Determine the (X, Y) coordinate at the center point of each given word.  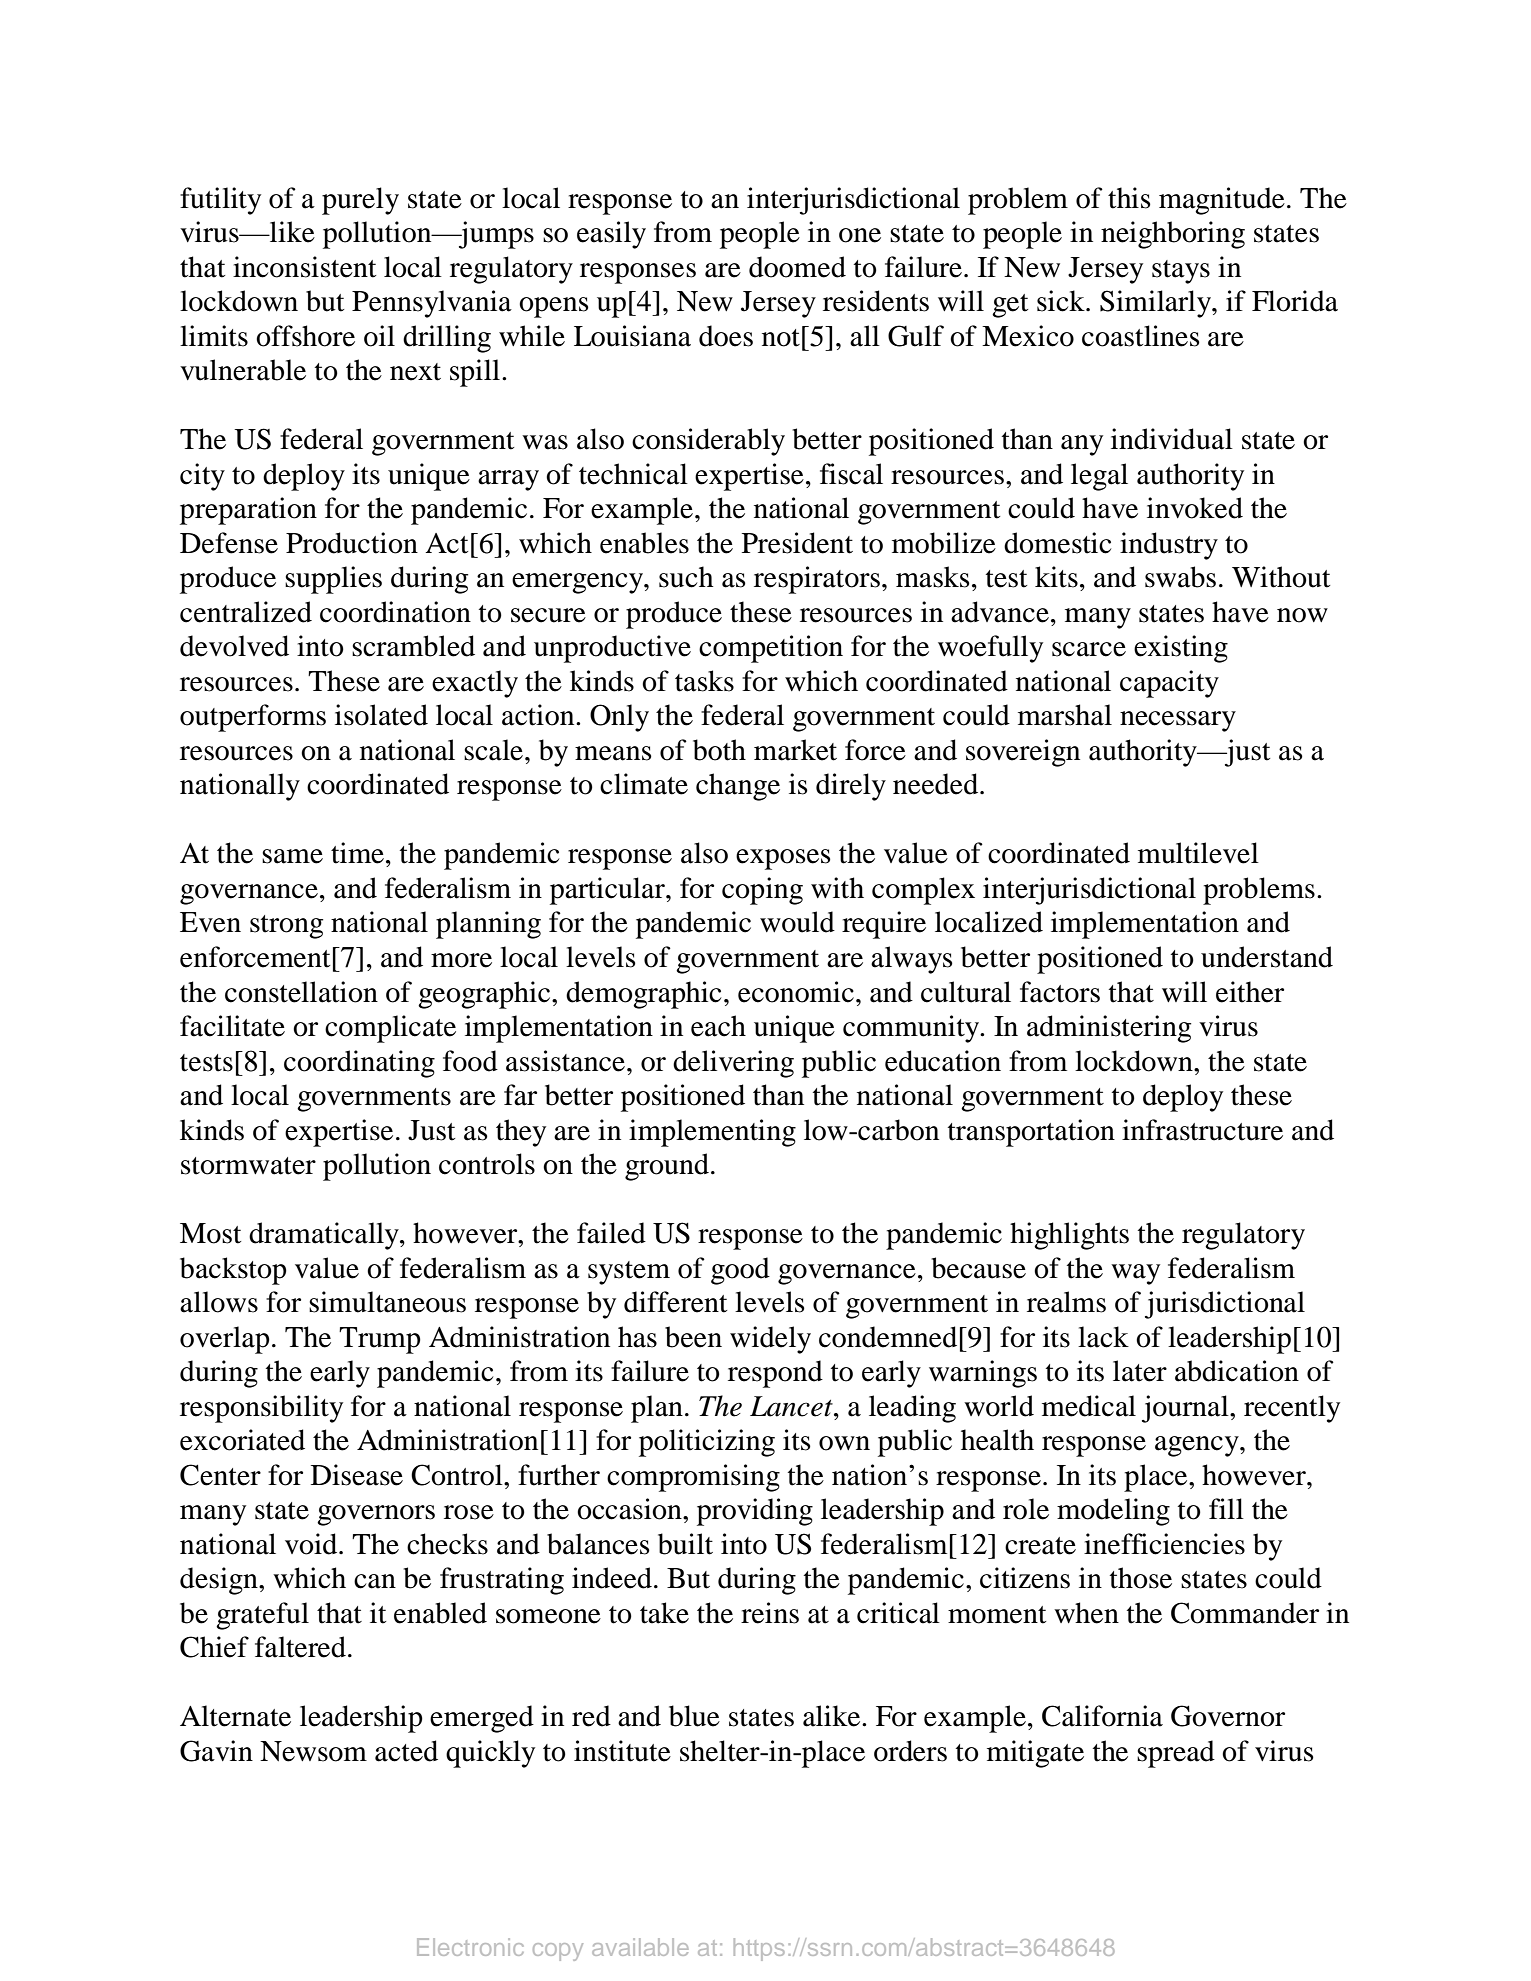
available (640, 1947)
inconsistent (304, 267)
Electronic (470, 1947)
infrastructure (1202, 1130)
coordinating (359, 1064)
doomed (797, 267)
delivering (733, 1064)
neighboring (1173, 235)
